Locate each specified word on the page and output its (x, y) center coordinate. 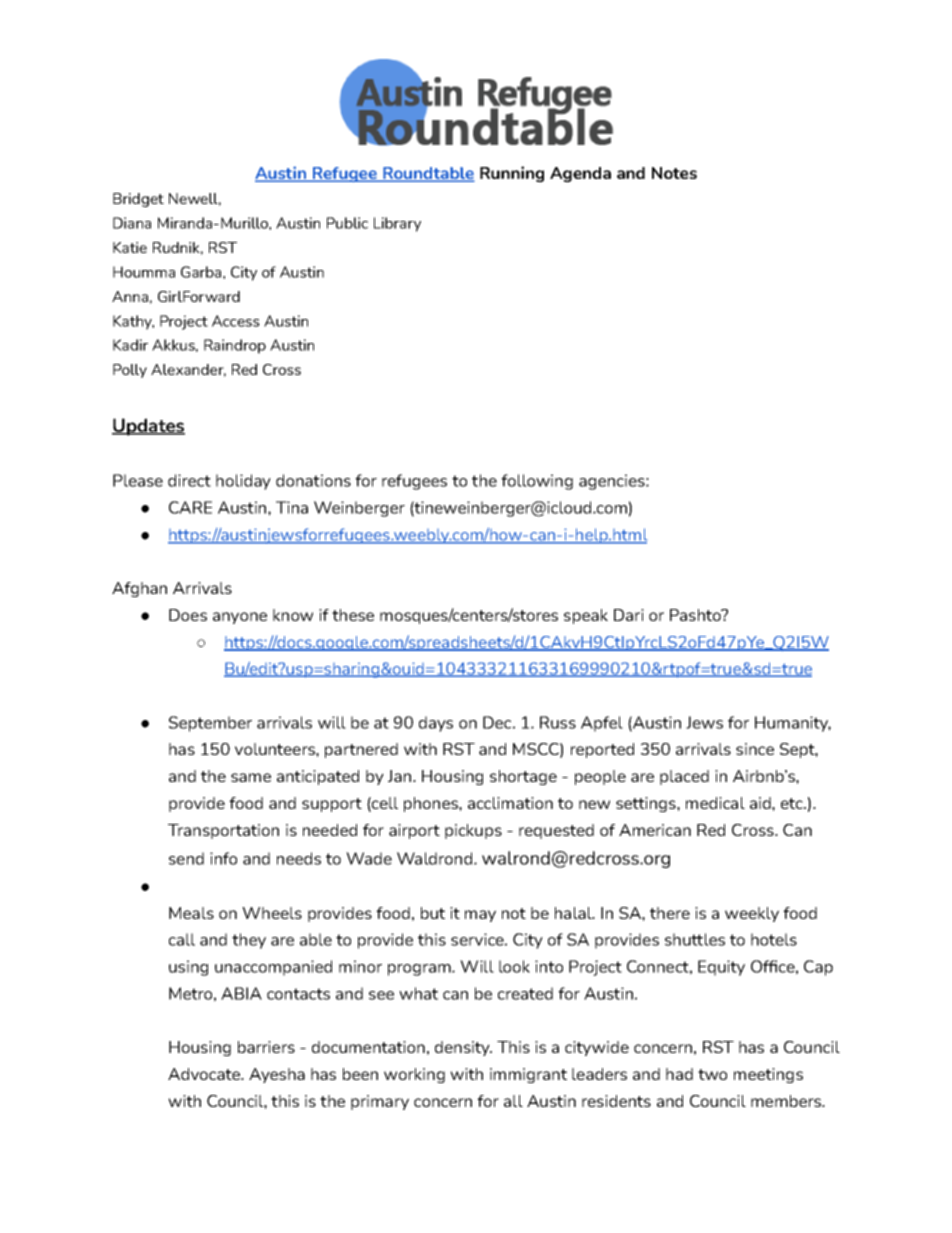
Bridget (138, 200)
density (463, 1048)
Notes (674, 173)
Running (512, 174)
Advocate (205, 1074)
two (712, 1074)
